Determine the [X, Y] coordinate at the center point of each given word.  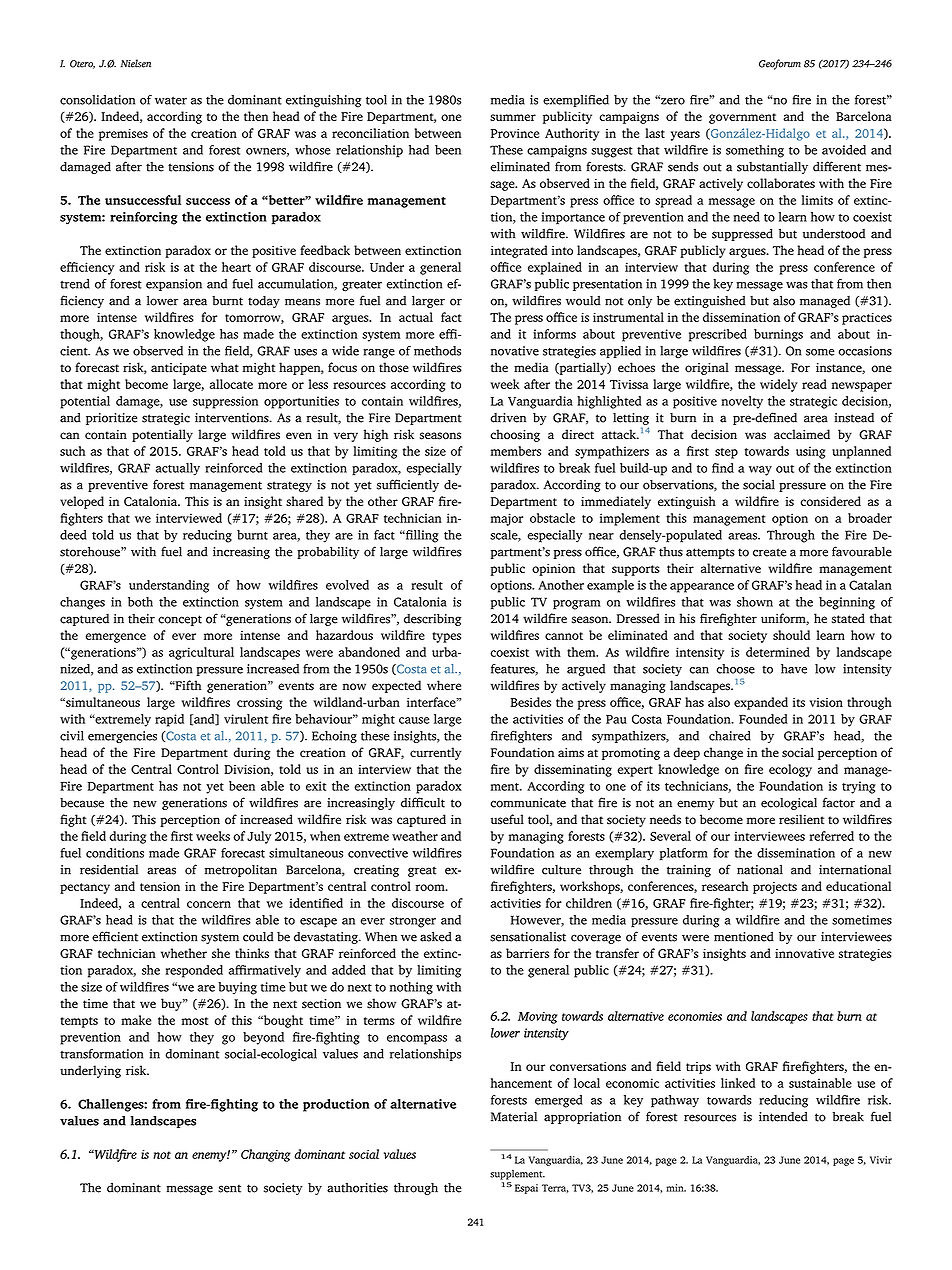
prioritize [111, 419]
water [171, 100]
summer [513, 117]
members [516, 451]
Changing [266, 1155]
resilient [801, 819]
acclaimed [802, 434]
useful [507, 819]
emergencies [122, 737]
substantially [772, 167]
